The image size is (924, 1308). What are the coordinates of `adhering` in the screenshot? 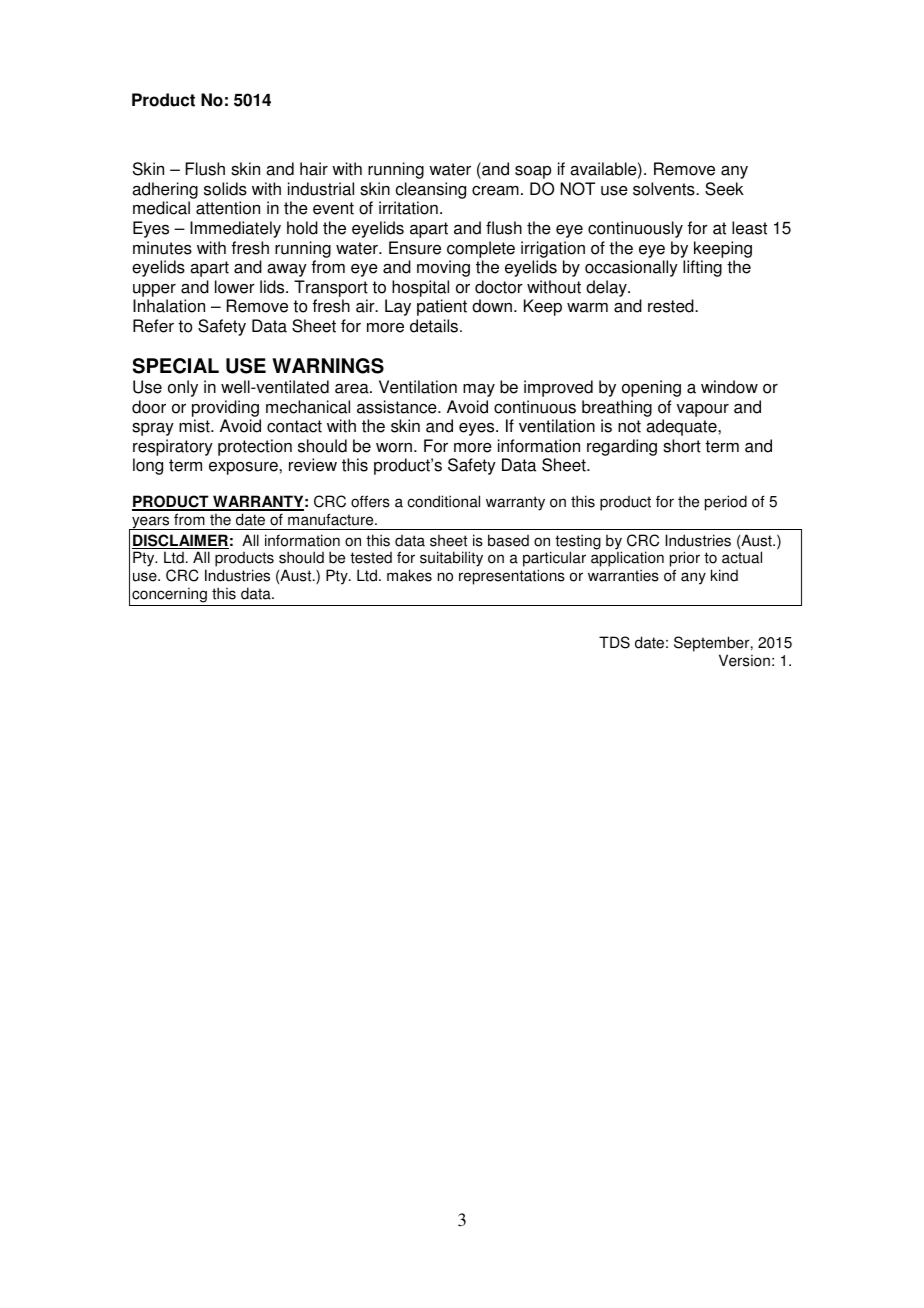 It's located at (165, 190).
